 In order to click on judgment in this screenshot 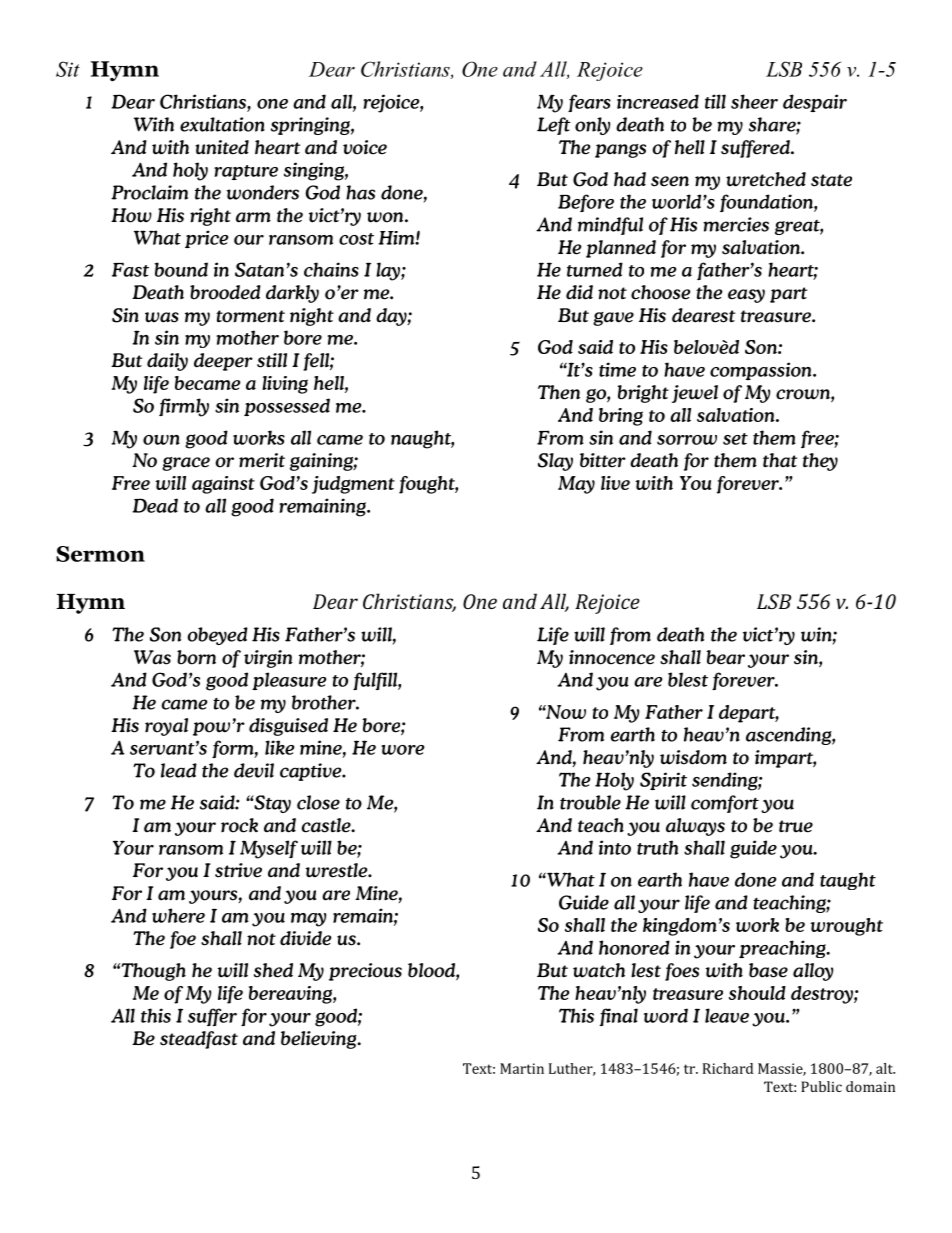, I will do `click(353, 485)`.
